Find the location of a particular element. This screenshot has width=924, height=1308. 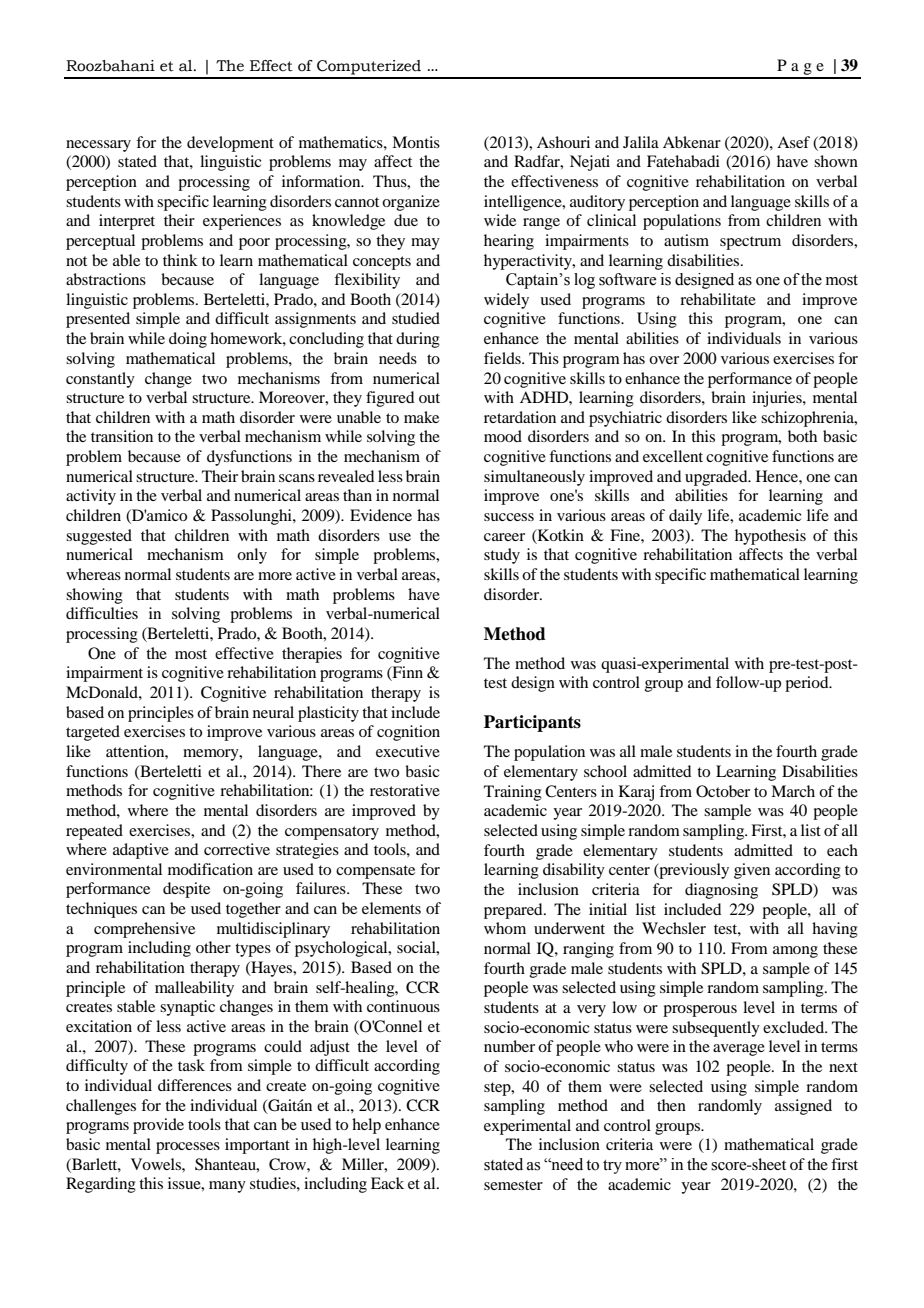

Participants is located at coordinates (532, 723).
